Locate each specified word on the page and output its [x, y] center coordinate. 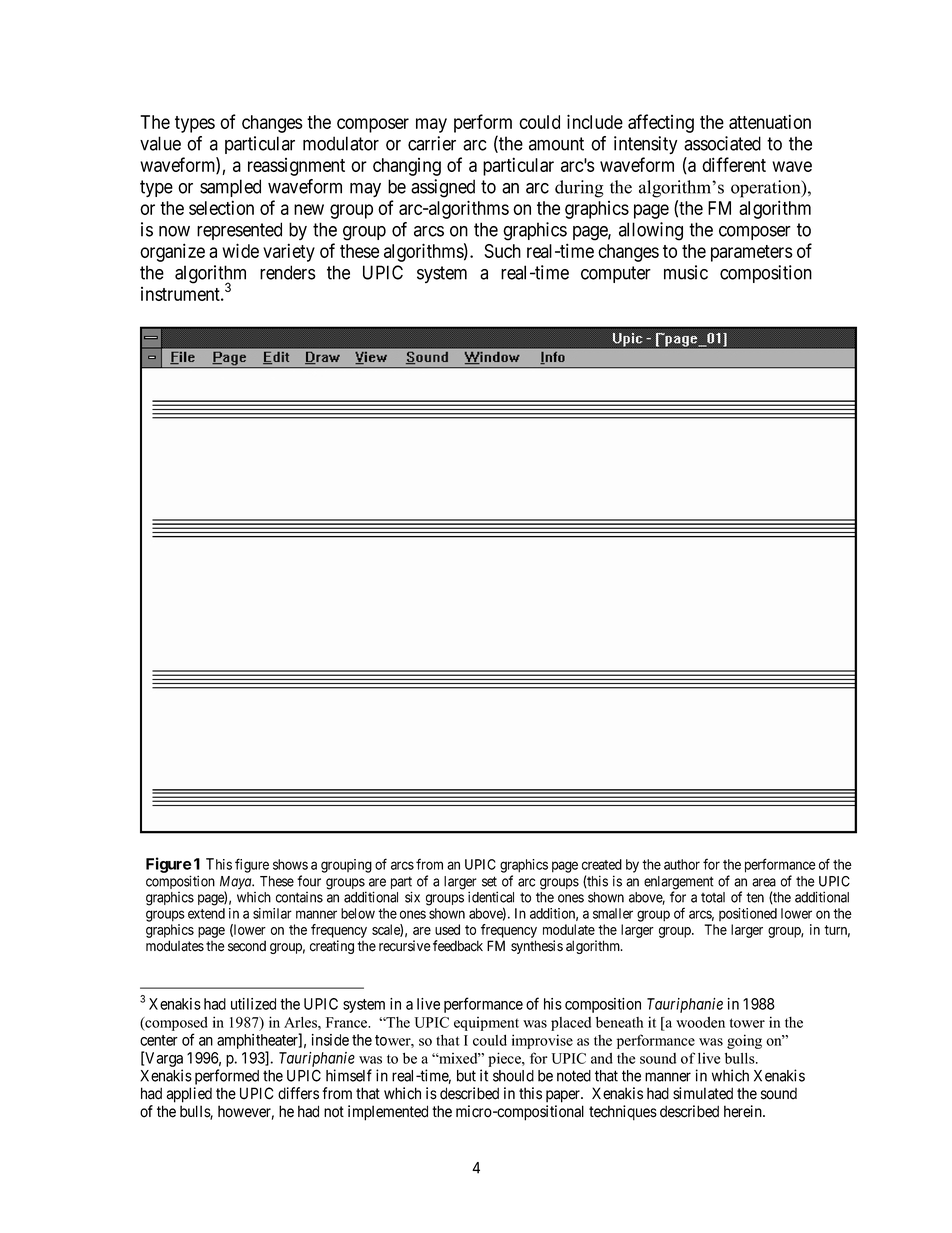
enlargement [679, 884]
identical [491, 897]
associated [722, 143]
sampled [230, 188]
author [682, 864]
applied [189, 1095]
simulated [703, 1093]
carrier [432, 143]
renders [288, 272]
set [489, 881]
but [466, 1076]
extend [206, 913]
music [686, 272]
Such [502, 251]
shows [290, 864]
